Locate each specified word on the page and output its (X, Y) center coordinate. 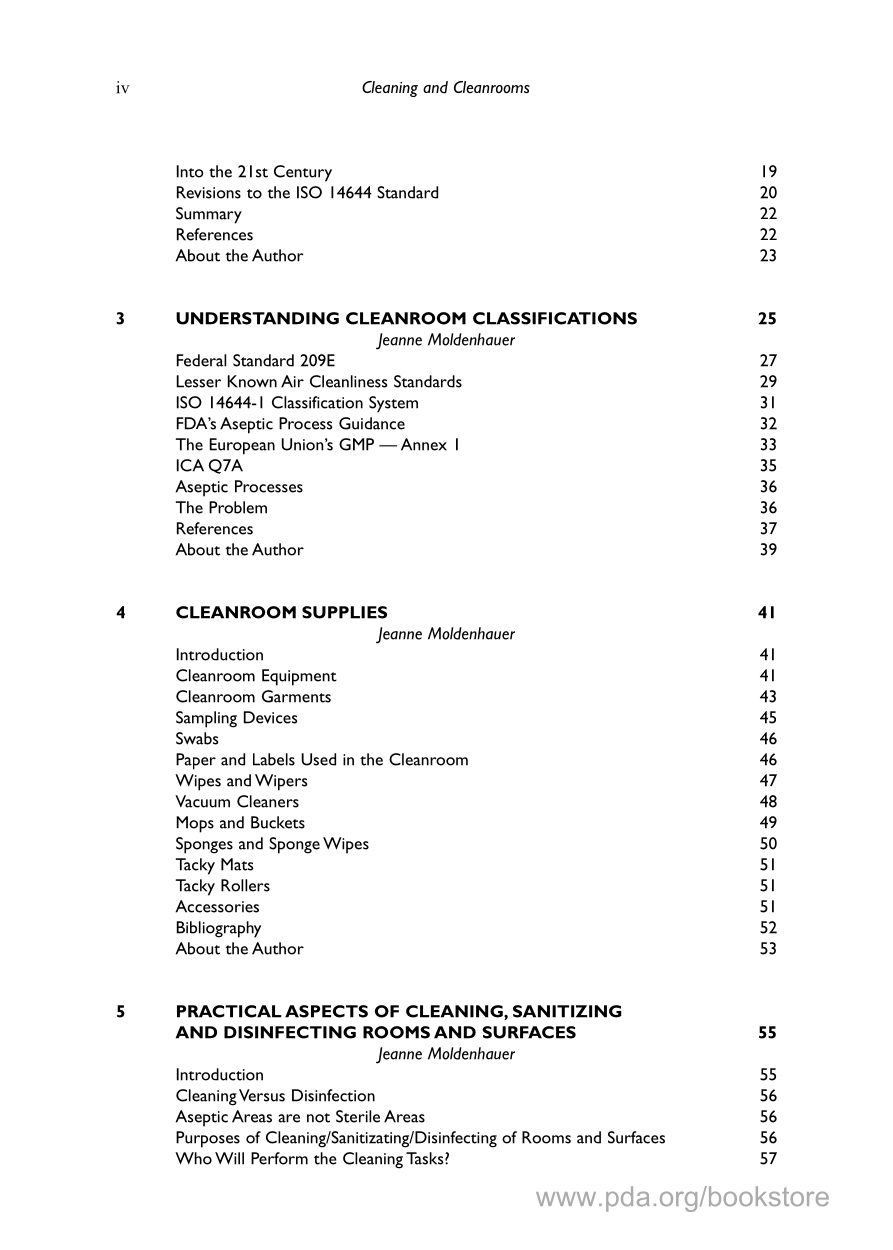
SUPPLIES (344, 612)
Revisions (209, 192)
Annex (424, 444)
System (393, 404)
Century (303, 173)
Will (229, 1158)
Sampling (206, 719)
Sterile (358, 1116)
